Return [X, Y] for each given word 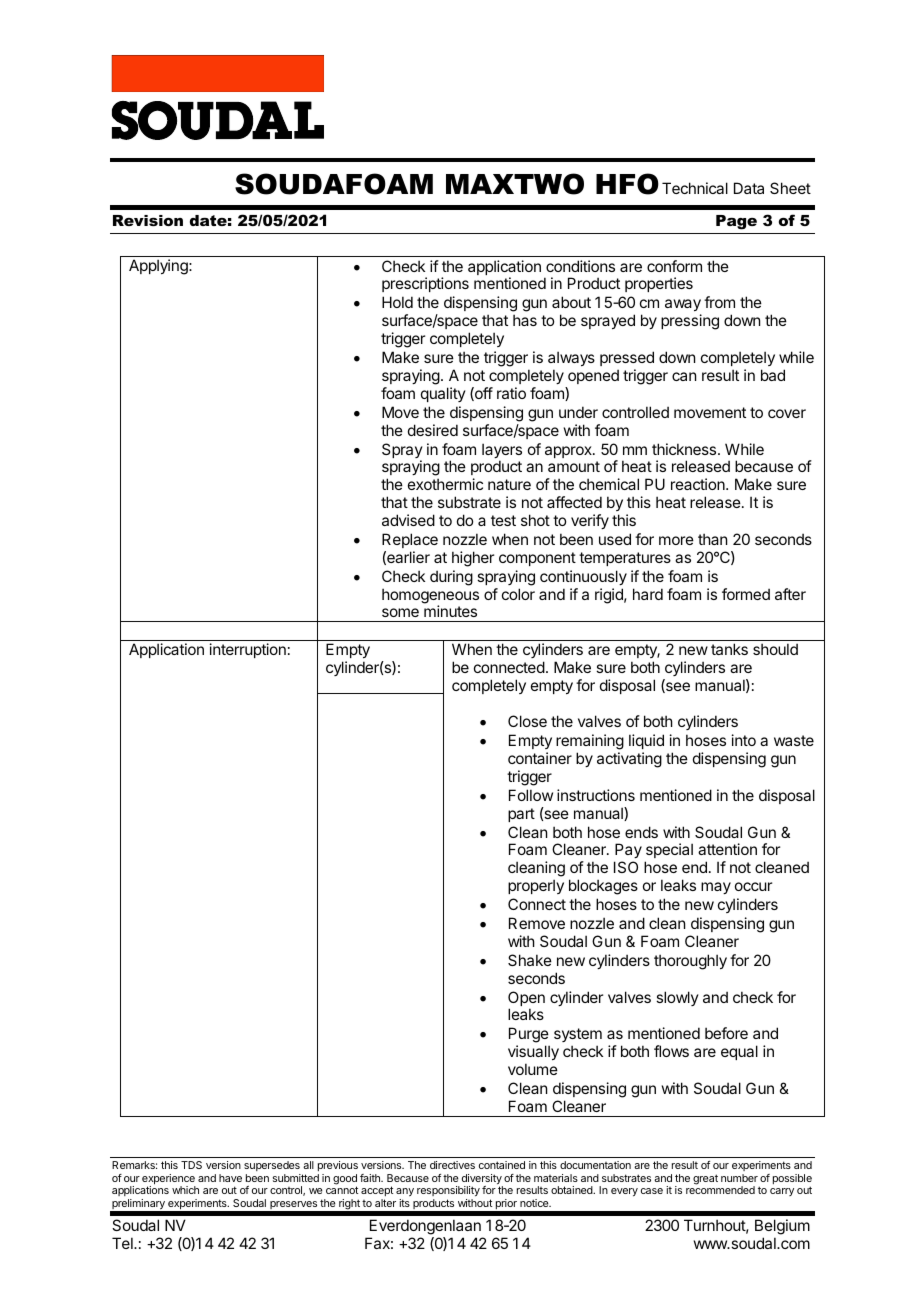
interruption [248, 650]
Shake [530, 960]
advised [408, 520]
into [744, 740]
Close [527, 721]
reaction [699, 484]
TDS [191, 1165]
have [230, 1178]
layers [502, 452]
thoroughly [690, 962]
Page [736, 222]
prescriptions [425, 284]
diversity [482, 1180]
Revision [148, 220]
